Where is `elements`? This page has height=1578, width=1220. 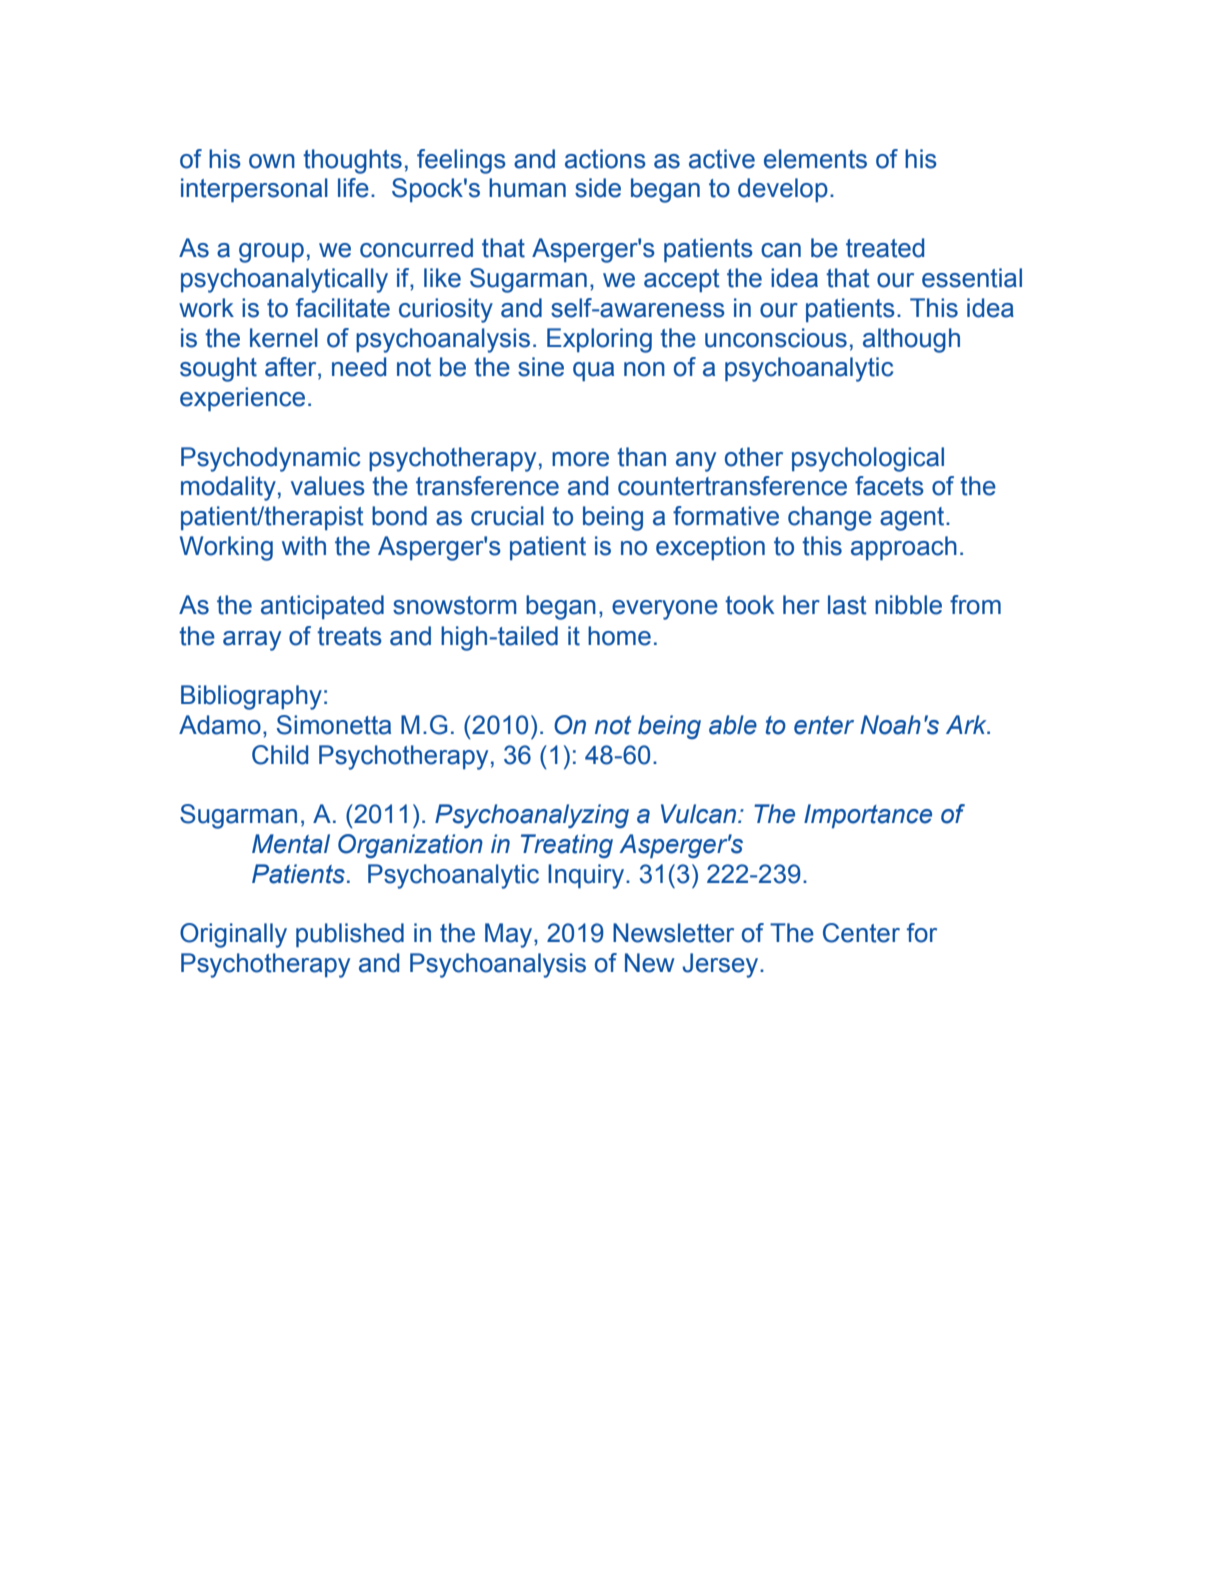 elements is located at coordinates (815, 159).
